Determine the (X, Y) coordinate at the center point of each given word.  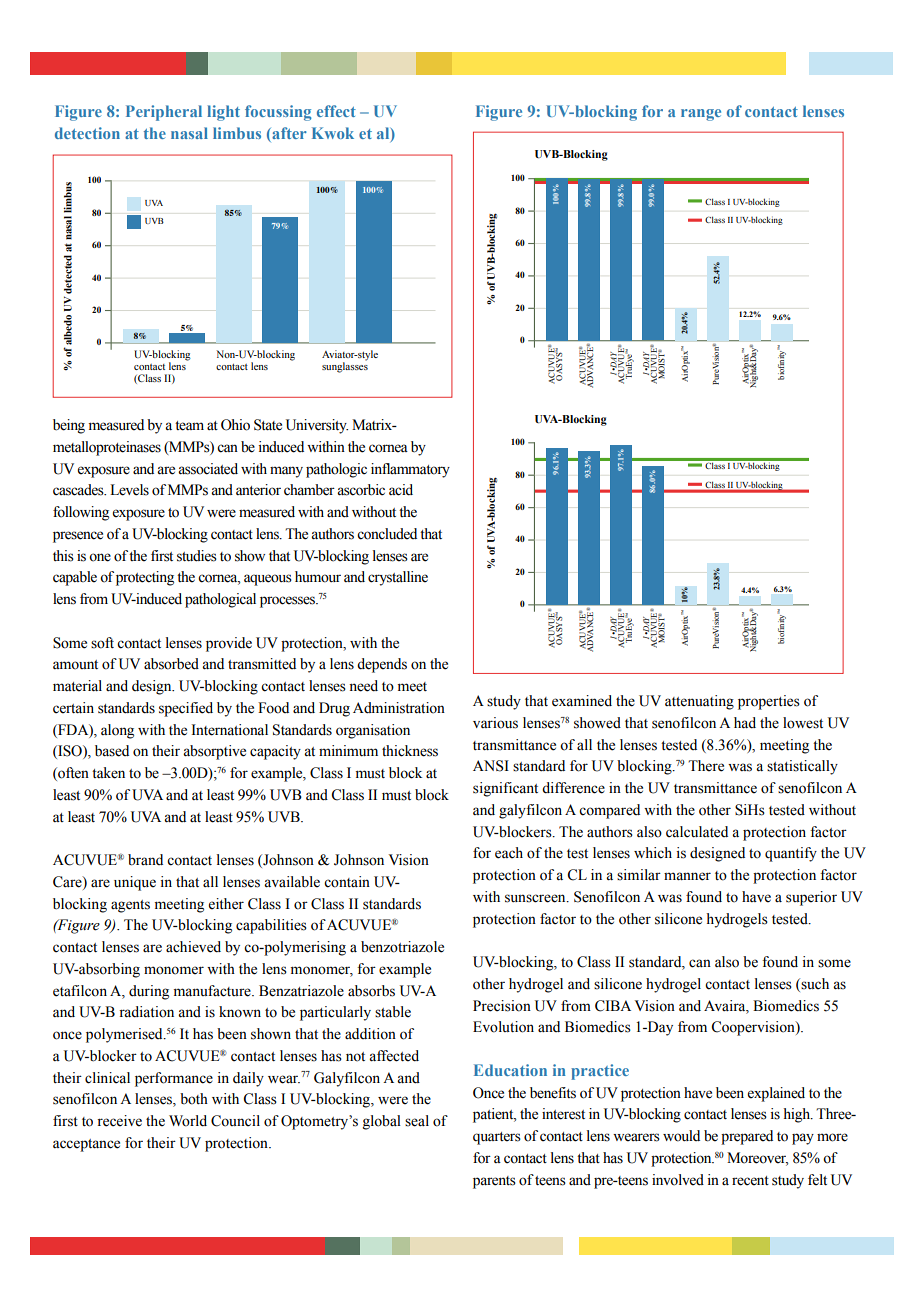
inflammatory (410, 470)
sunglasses (345, 366)
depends (382, 665)
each (509, 853)
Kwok (333, 133)
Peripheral (164, 113)
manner (687, 876)
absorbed (171, 664)
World (188, 1121)
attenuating (699, 702)
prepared (747, 1137)
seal (417, 1121)
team (189, 426)
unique (135, 883)
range (701, 115)
